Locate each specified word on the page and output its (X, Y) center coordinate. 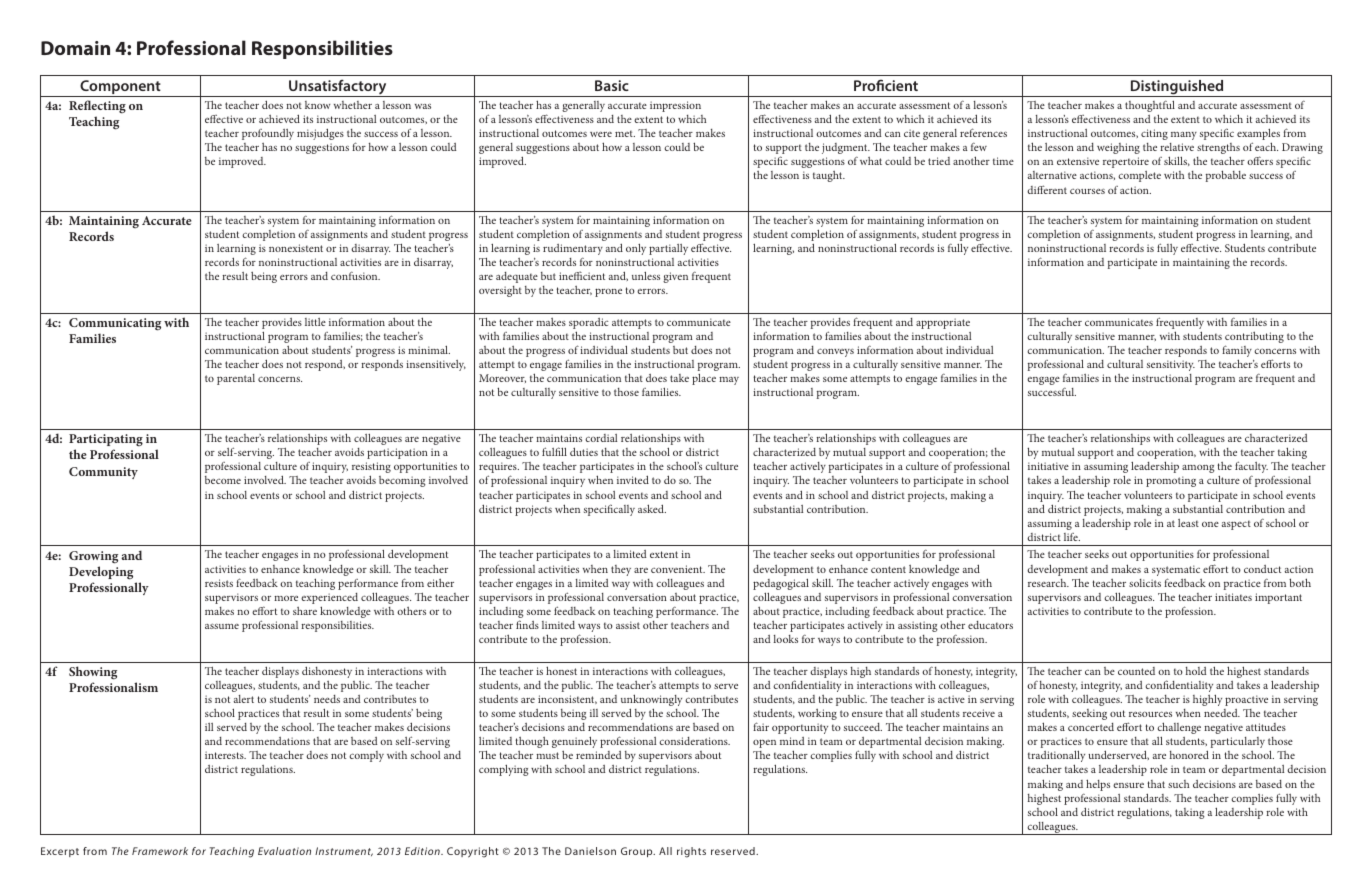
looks (786, 639)
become (223, 480)
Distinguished (1177, 88)
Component (120, 88)
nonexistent (296, 248)
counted (1136, 671)
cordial (601, 438)
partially (668, 249)
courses (1087, 191)
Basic (612, 85)
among (1198, 469)
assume (222, 626)
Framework (160, 851)
